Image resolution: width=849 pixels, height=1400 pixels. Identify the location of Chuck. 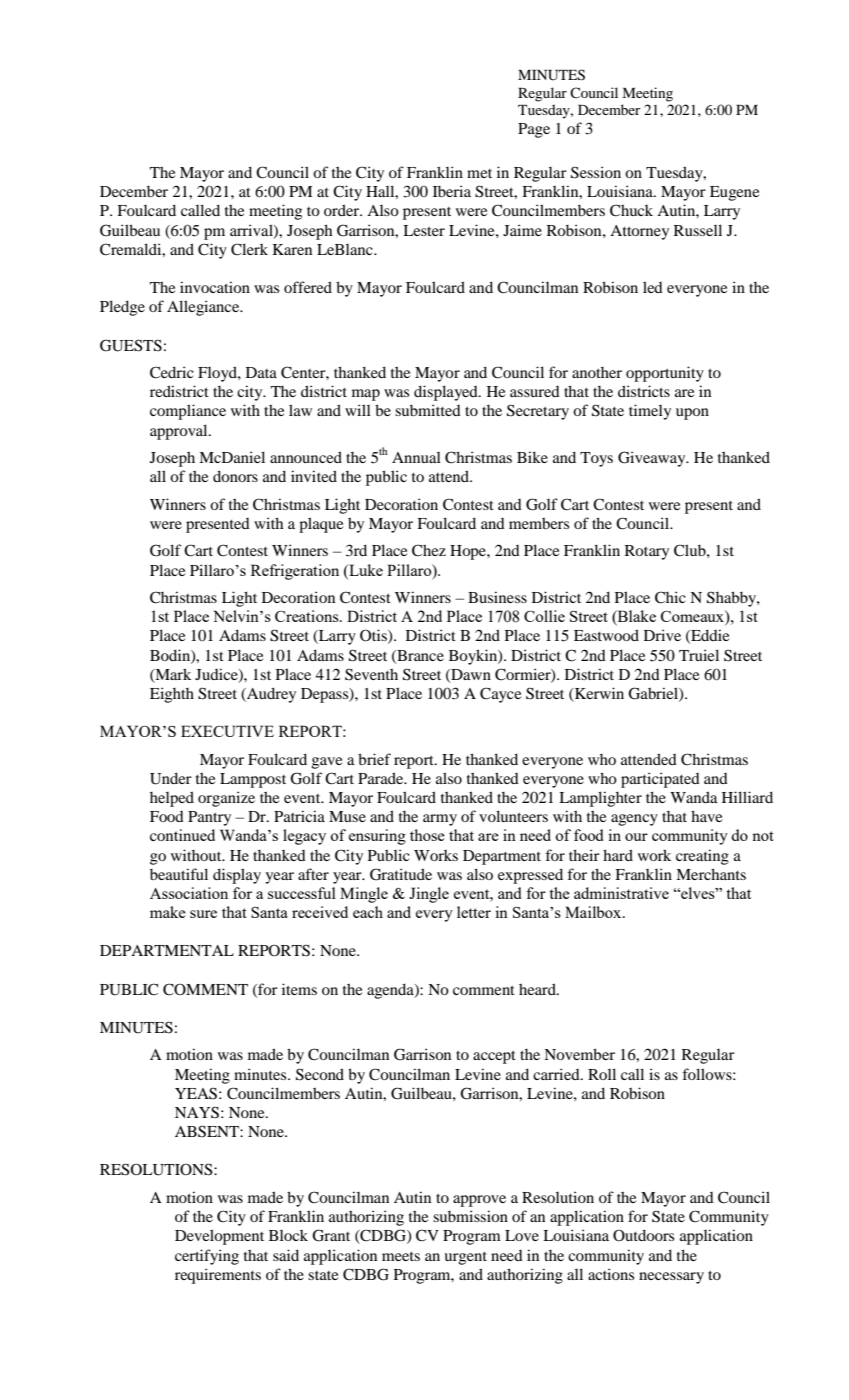
(631, 210).
